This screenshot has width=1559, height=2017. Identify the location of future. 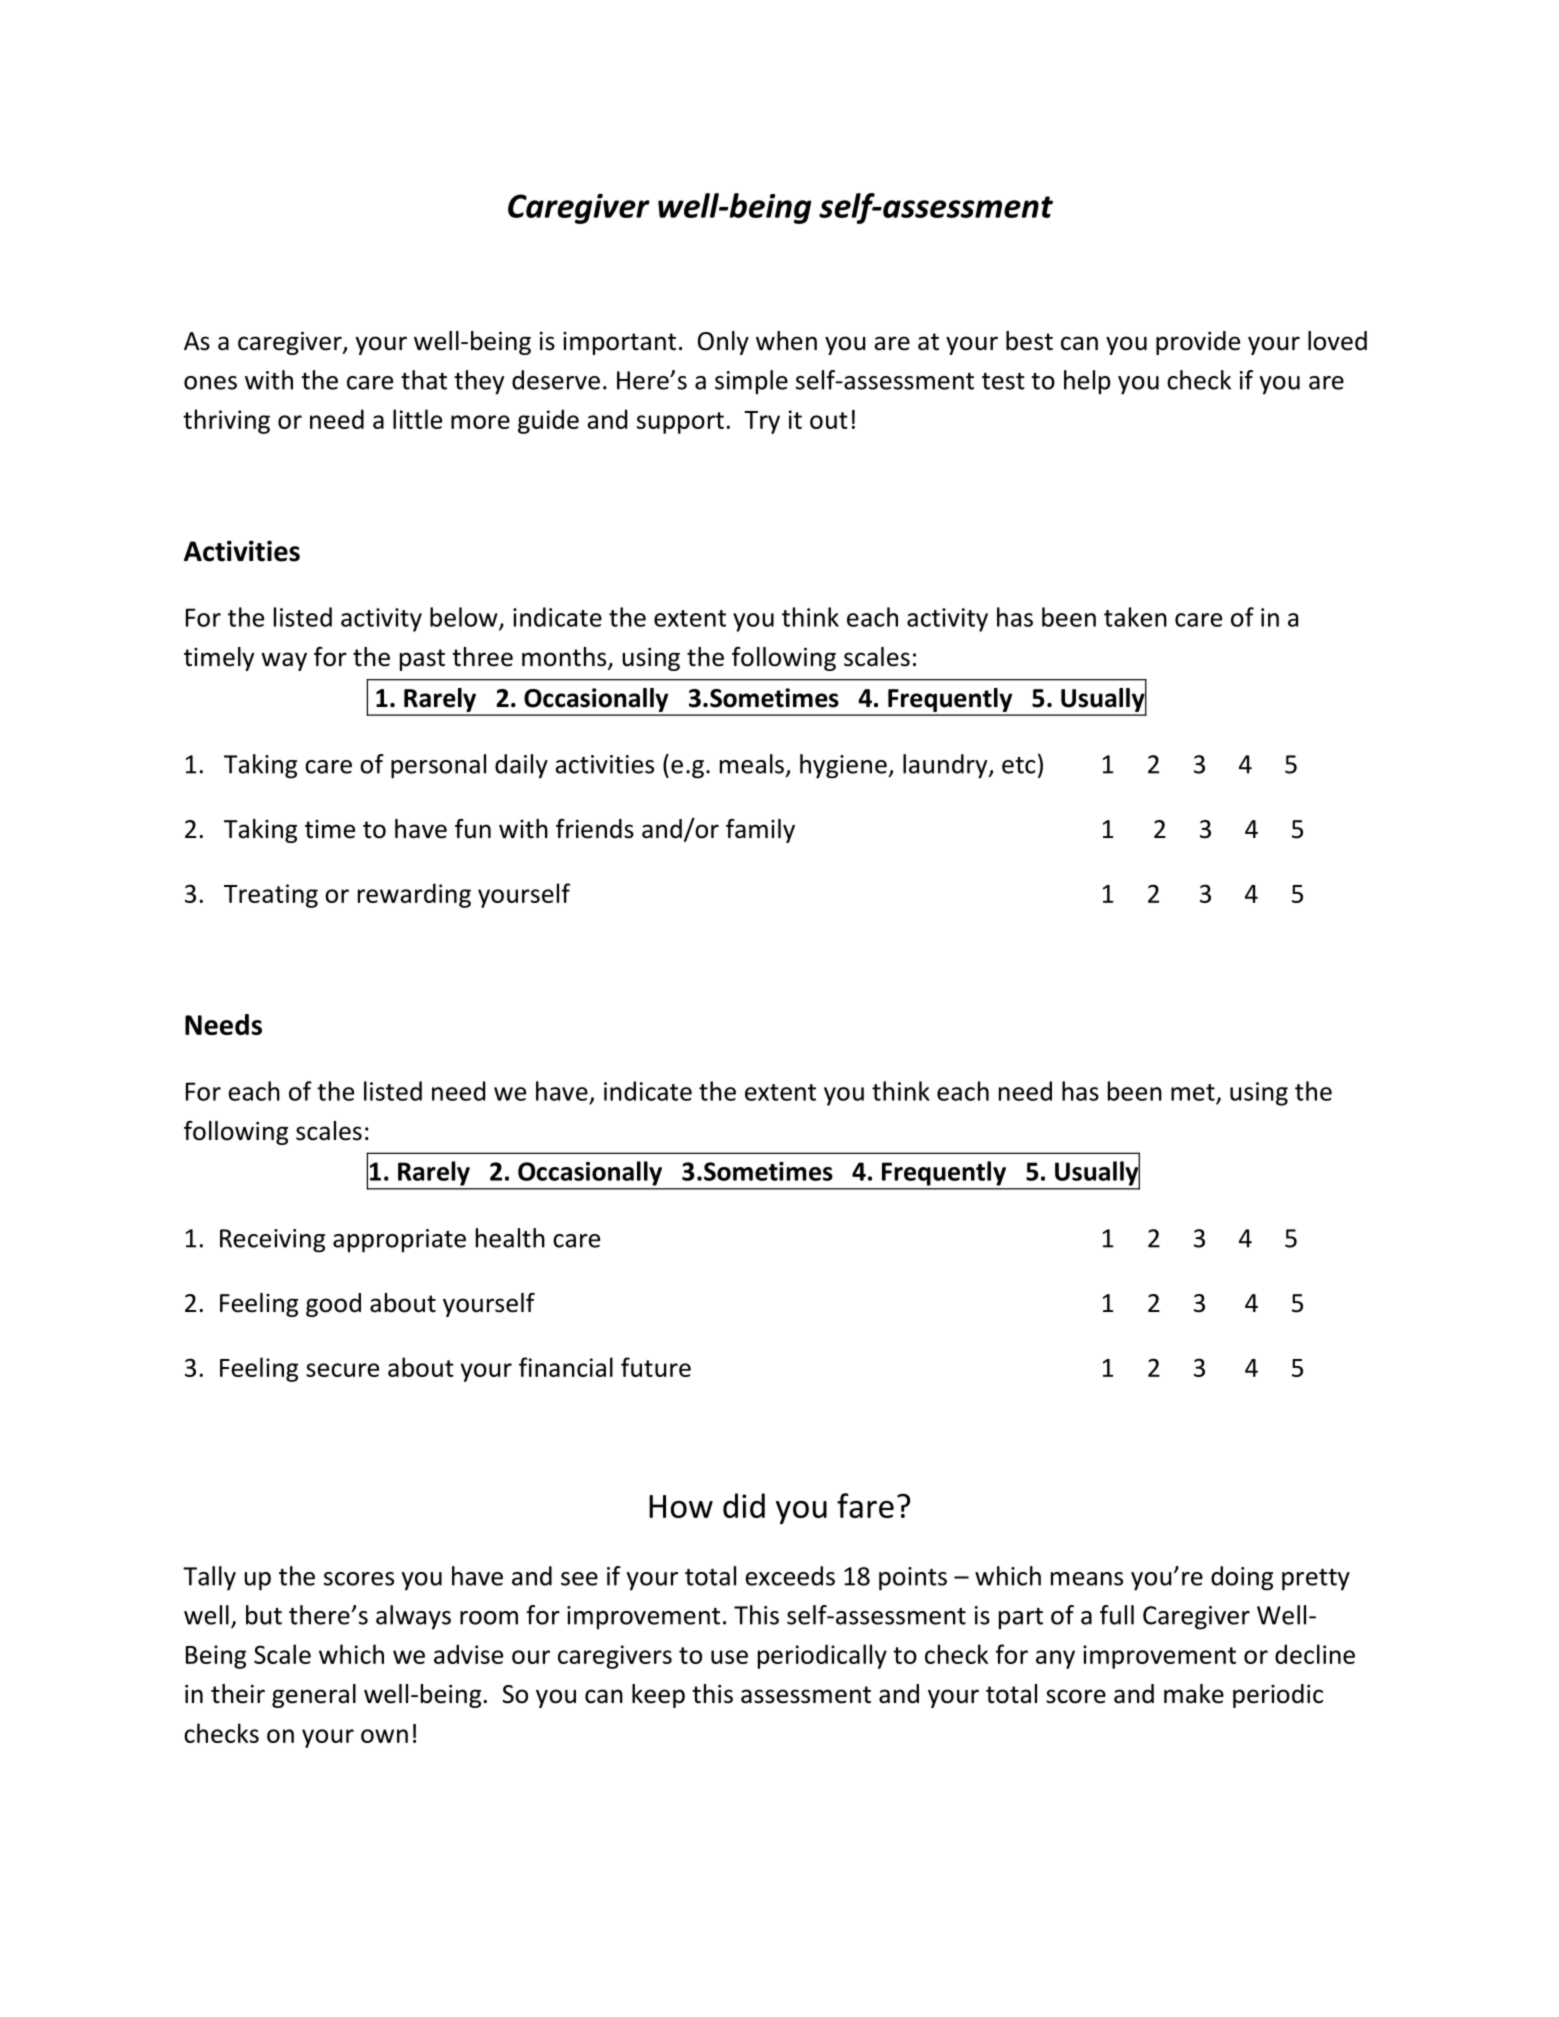
(656, 1367).
